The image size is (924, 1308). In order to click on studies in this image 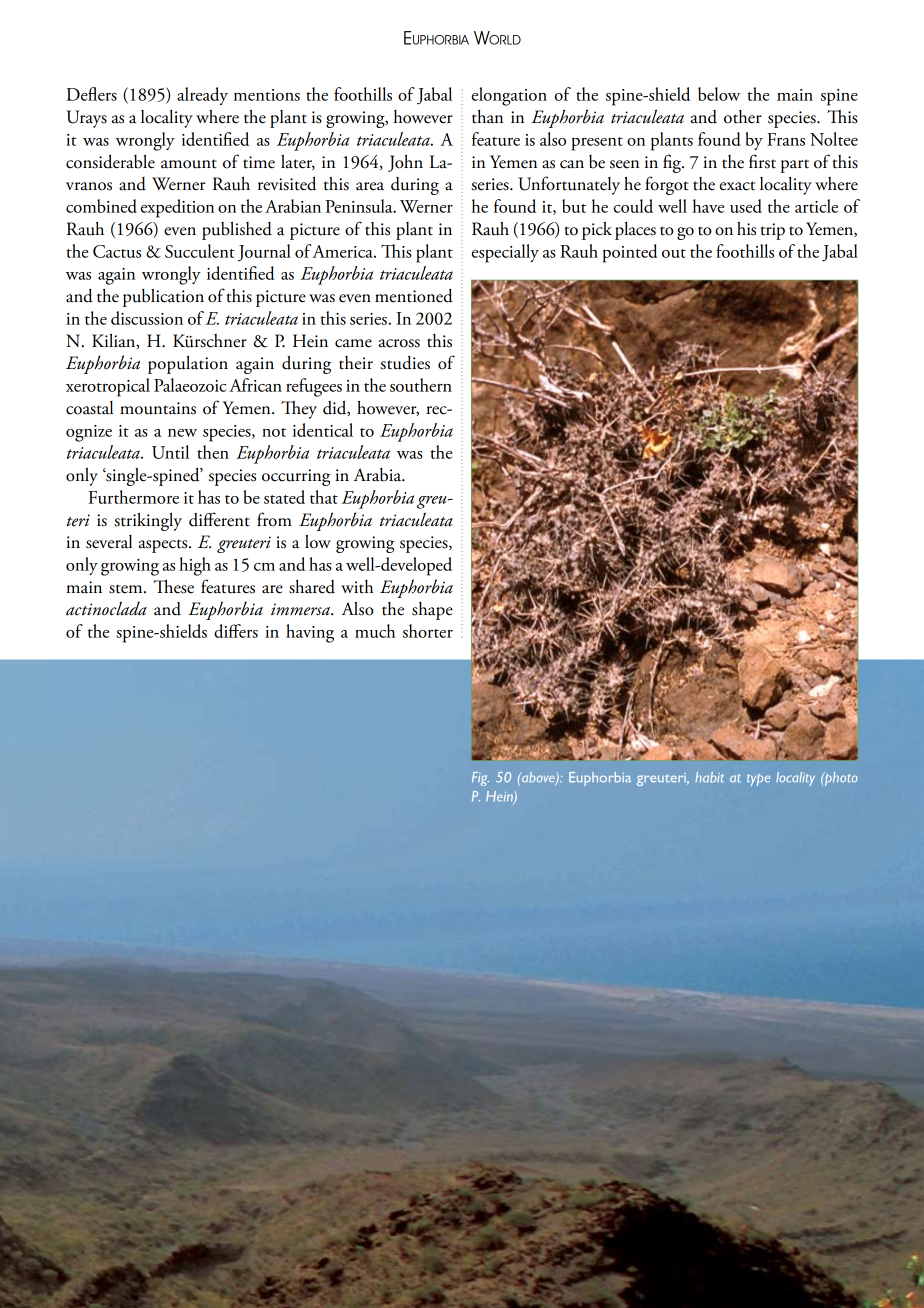, I will do `click(405, 363)`.
